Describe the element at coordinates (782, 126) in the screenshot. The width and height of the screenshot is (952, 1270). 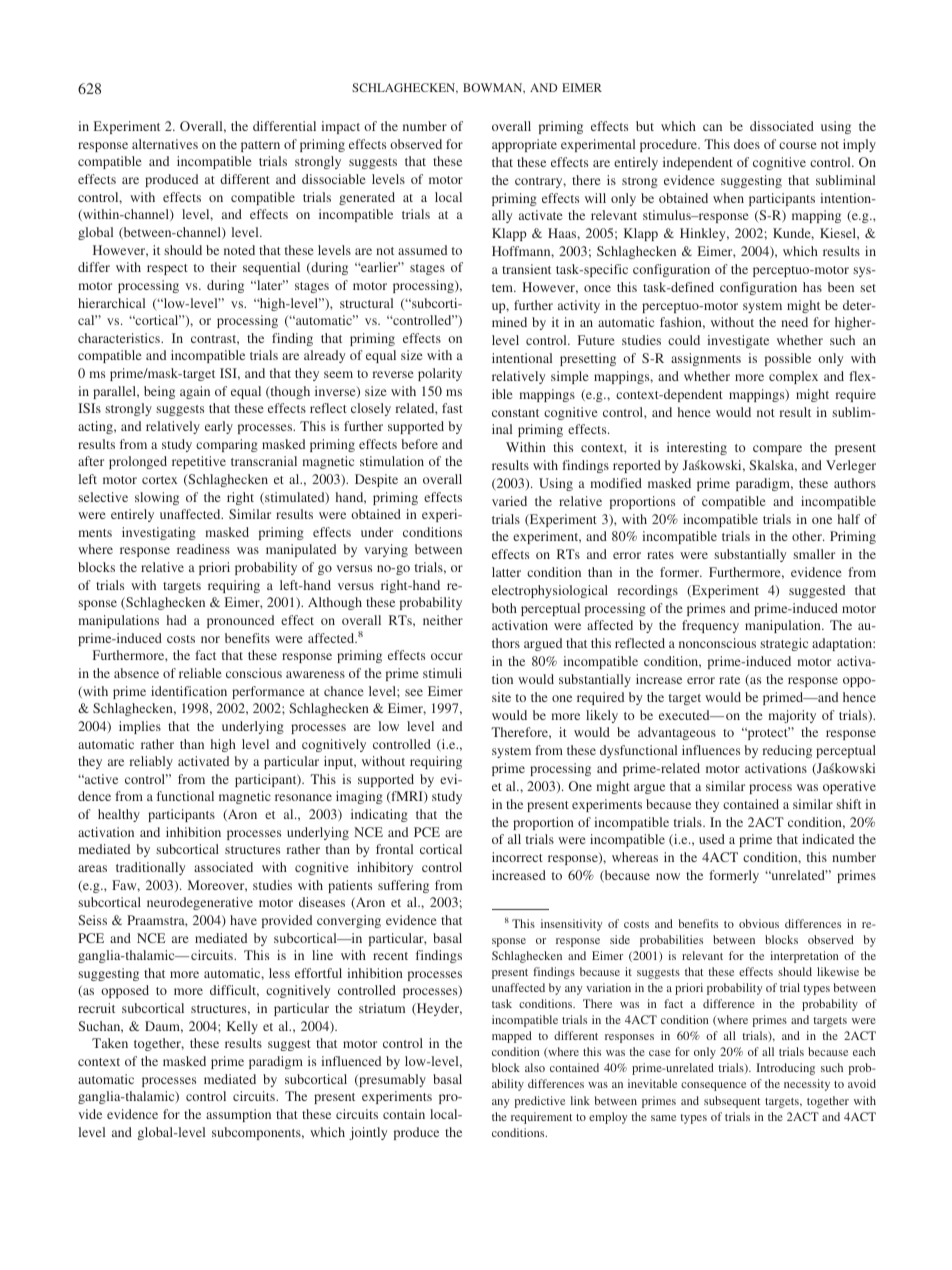
I see `dissociated` at that location.
